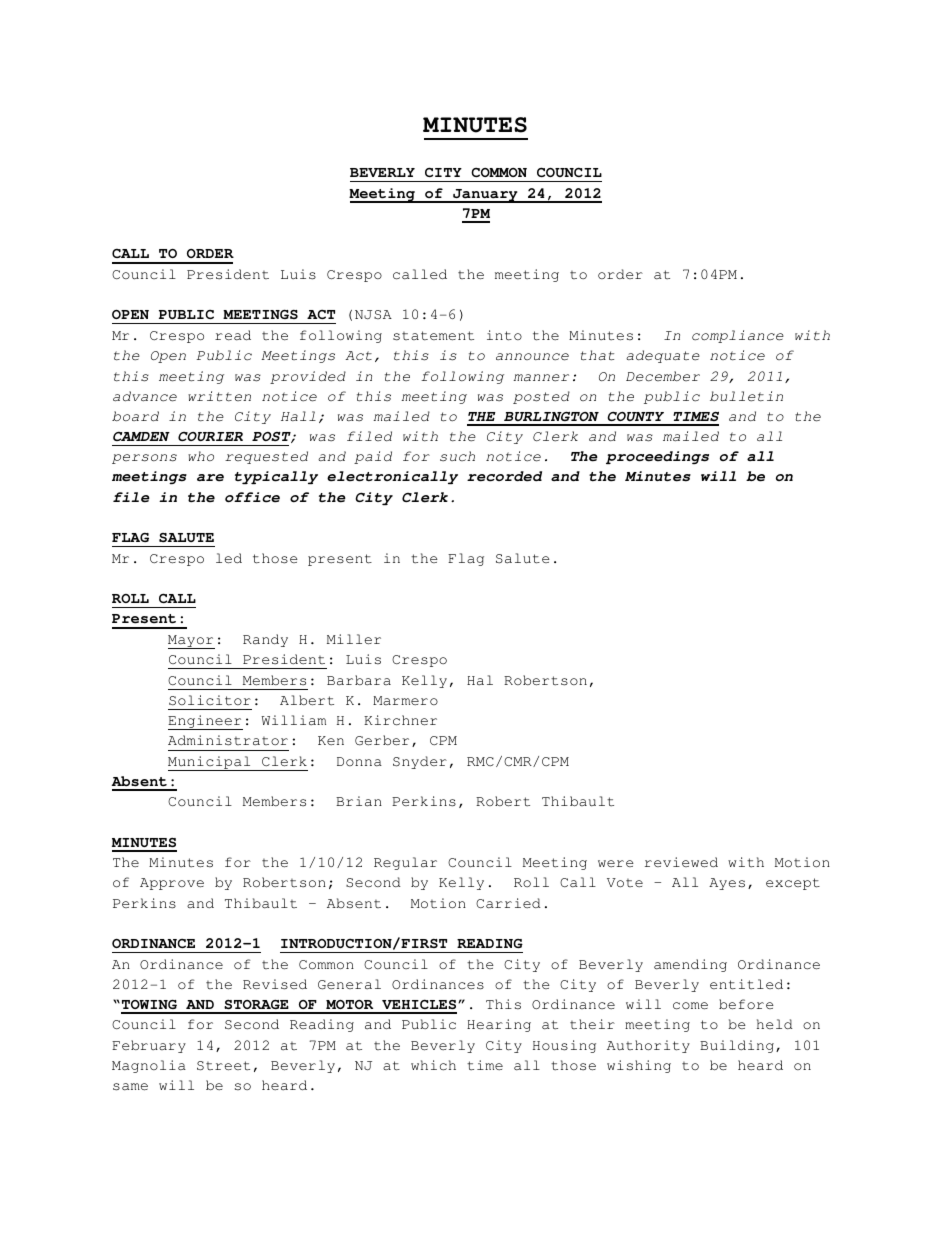  What do you see at coordinates (210, 478) in the page?
I see `are` at bounding box center [210, 478].
